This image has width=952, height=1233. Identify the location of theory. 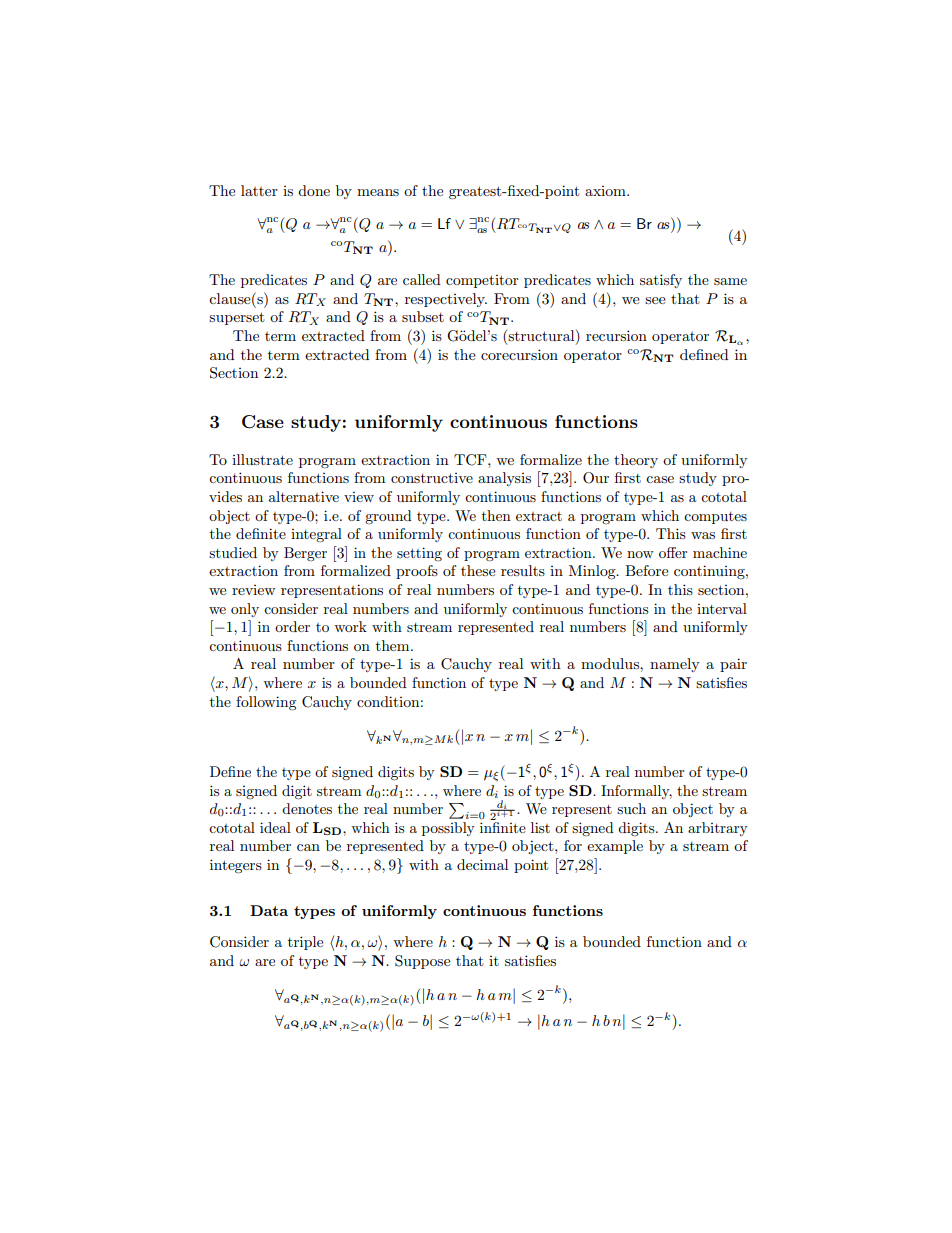
(636, 461).
